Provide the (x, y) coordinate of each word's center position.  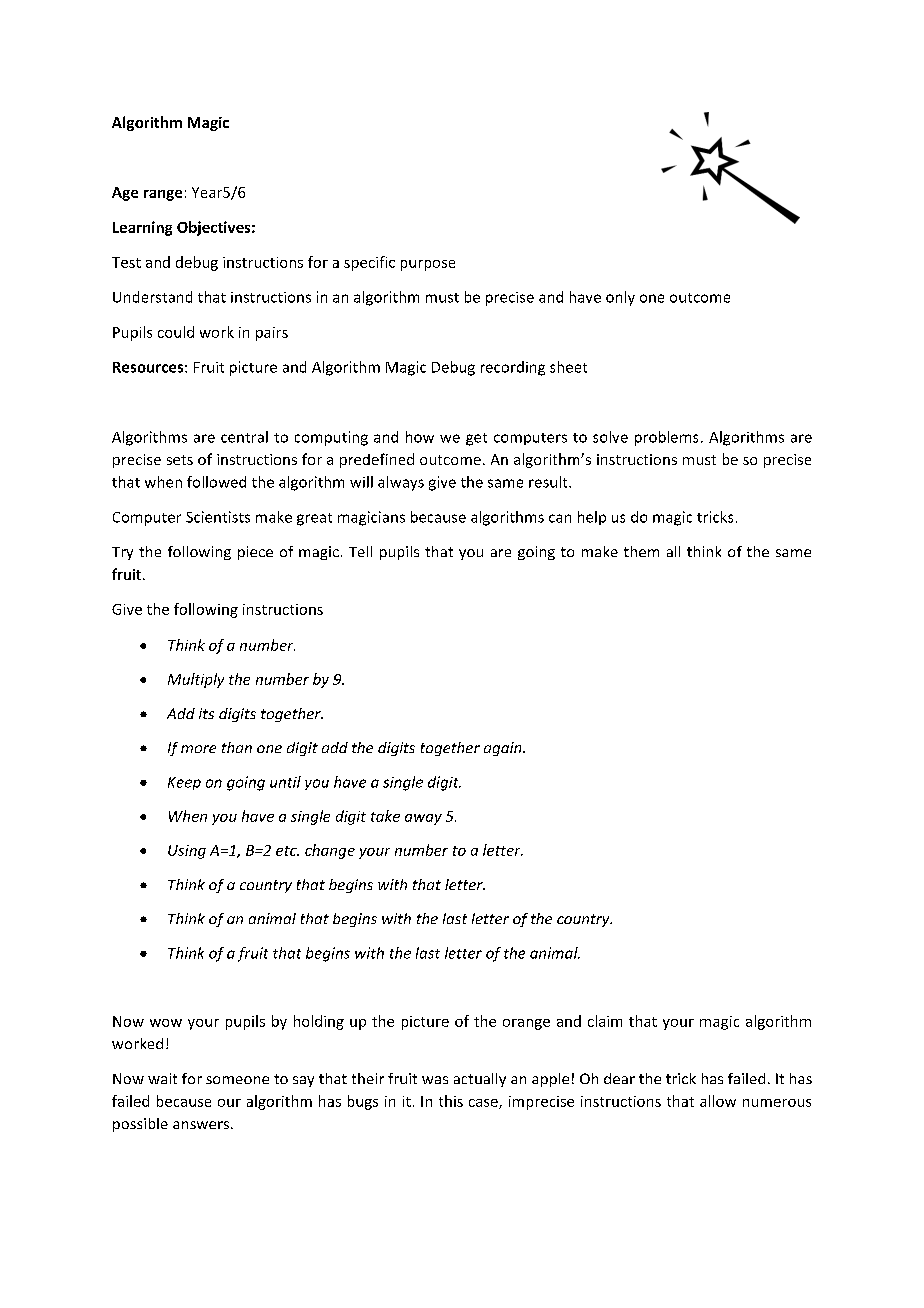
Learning (142, 228)
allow (718, 1101)
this (451, 1101)
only (620, 298)
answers (201, 1125)
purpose (428, 265)
